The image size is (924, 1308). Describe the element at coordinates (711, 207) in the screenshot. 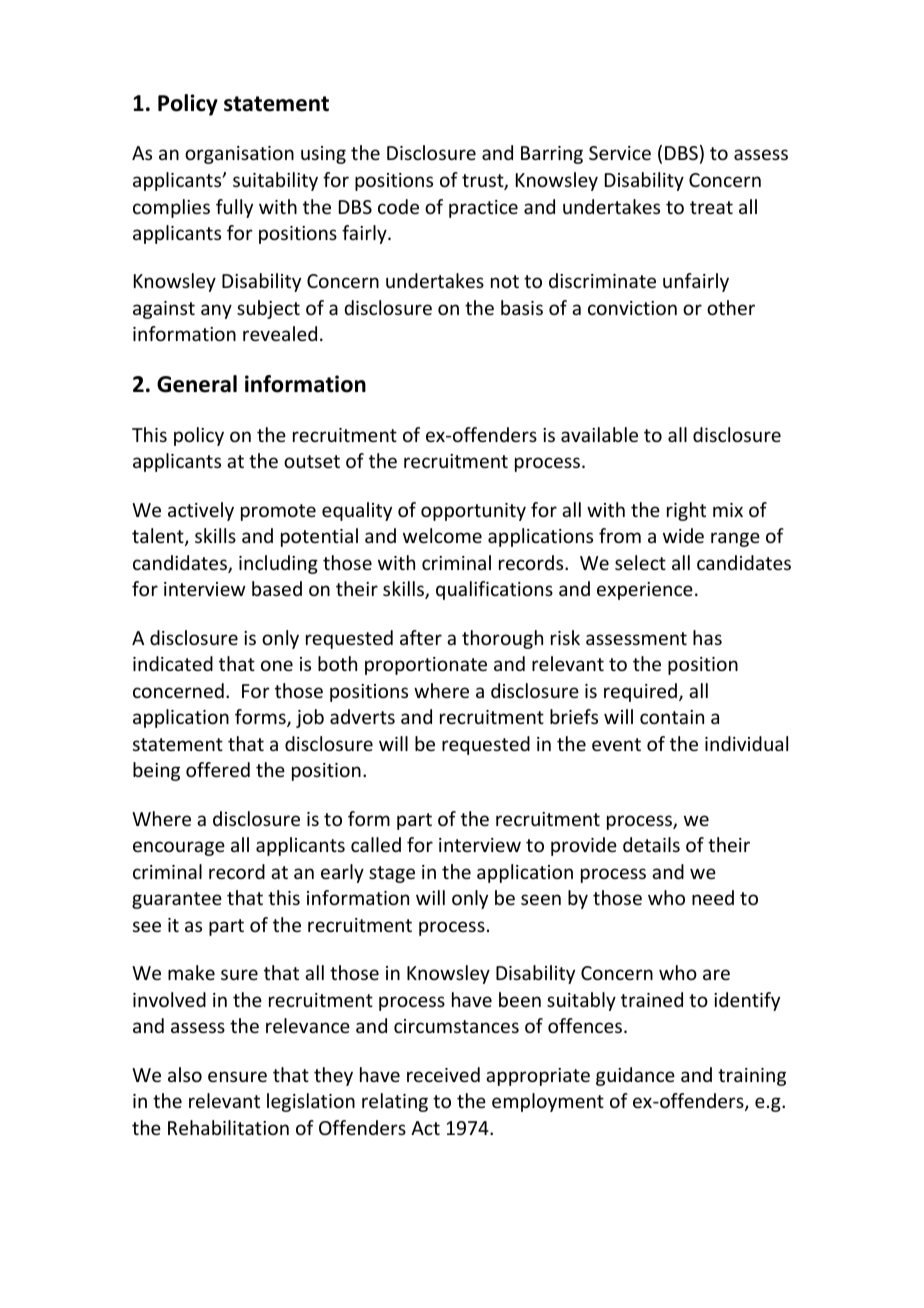

I see `treat` at that location.
